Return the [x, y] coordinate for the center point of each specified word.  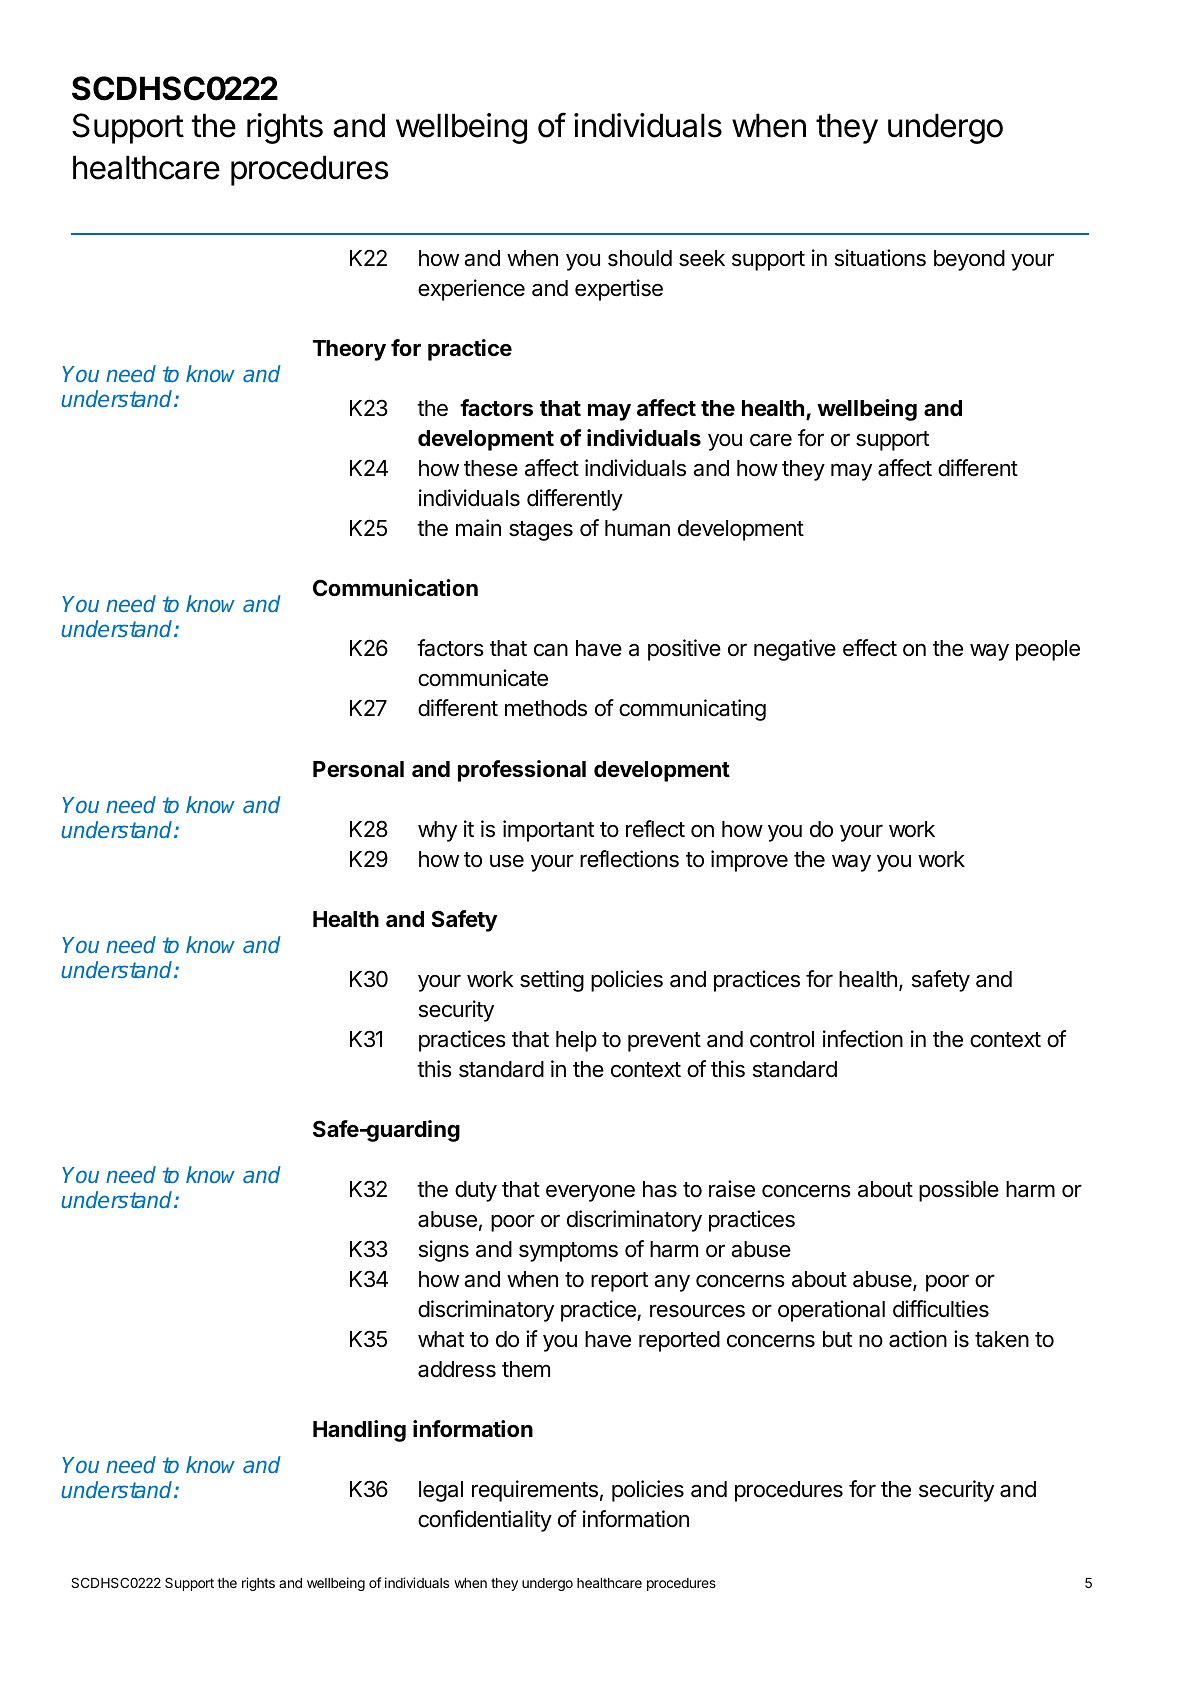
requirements [535, 1491]
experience [471, 290]
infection [863, 1039]
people [1048, 650]
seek [702, 258]
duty [476, 1191]
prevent [664, 1042]
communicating [692, 710]
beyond [969, 260]
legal [441, 1491]
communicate [483, 678]
